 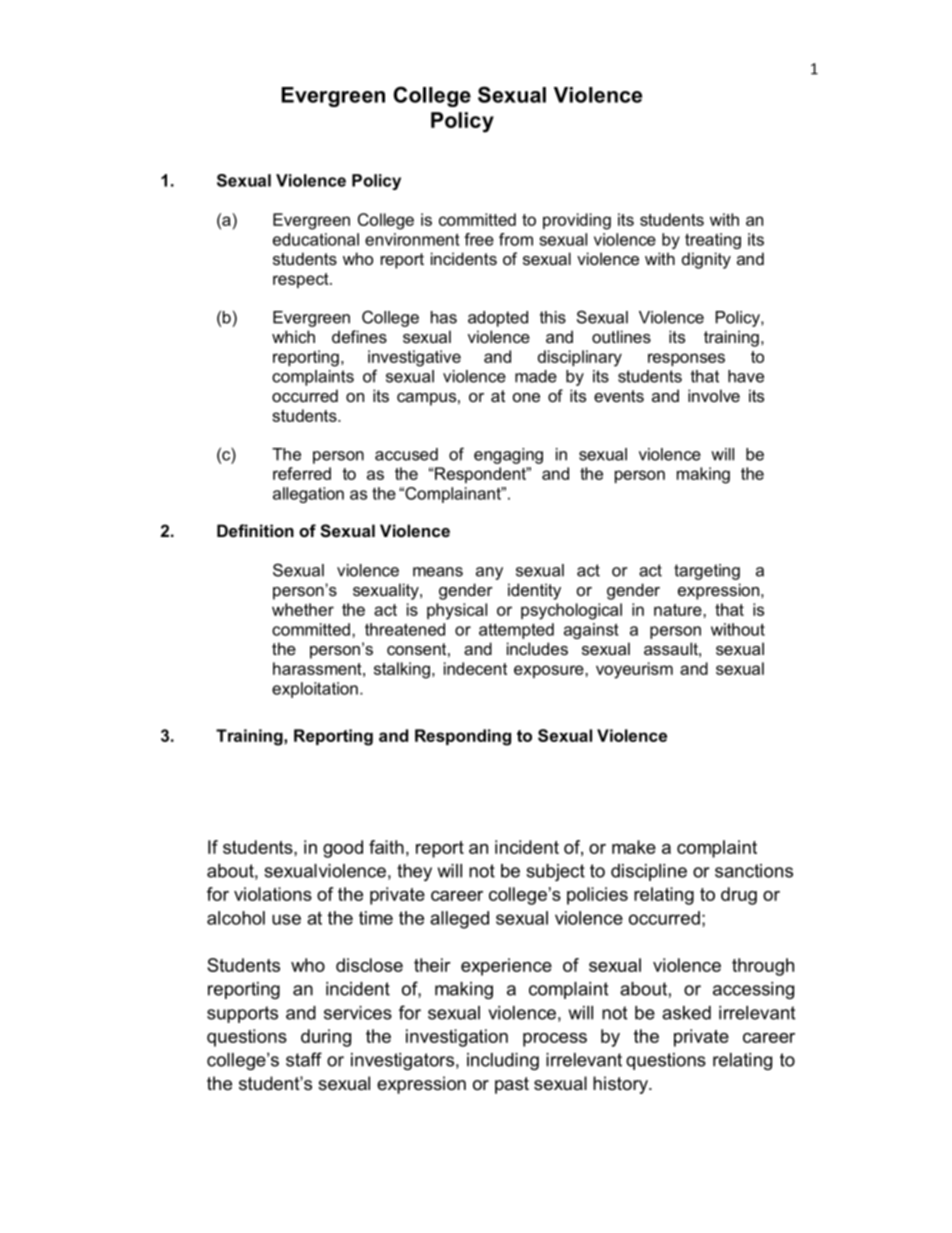 I want to click on treating, so click(x=713, y=241).
